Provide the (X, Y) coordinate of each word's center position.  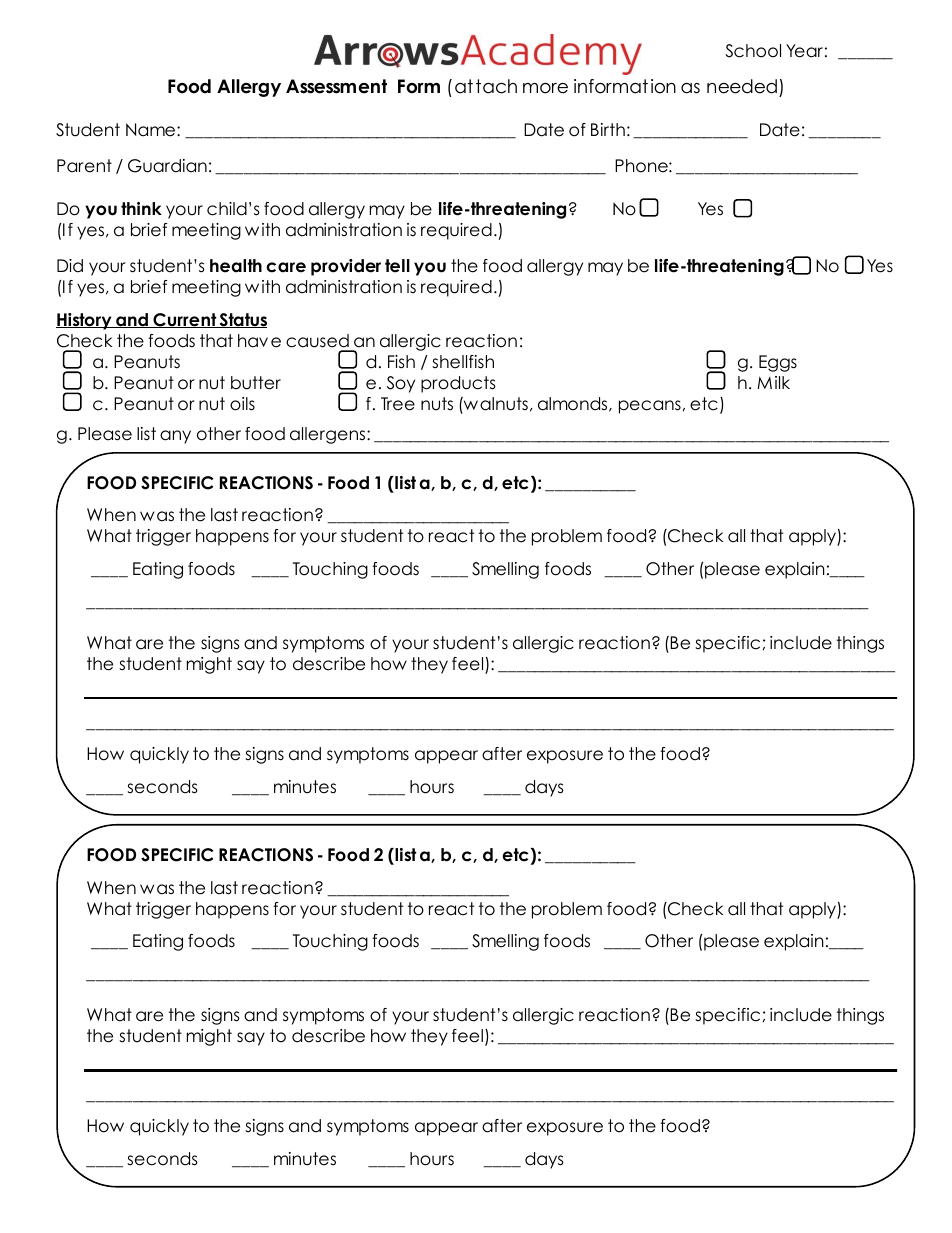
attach (486, 86)
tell (397, 266)
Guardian (167, 166)
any (175, 437)
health (236, 266)
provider (346, 267)
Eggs (778, 363)
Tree (398, 404)
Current (184, 320)
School (753, 51)
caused (317, 341)
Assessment (336, 86)
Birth (608, 129)
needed (742, 86)
